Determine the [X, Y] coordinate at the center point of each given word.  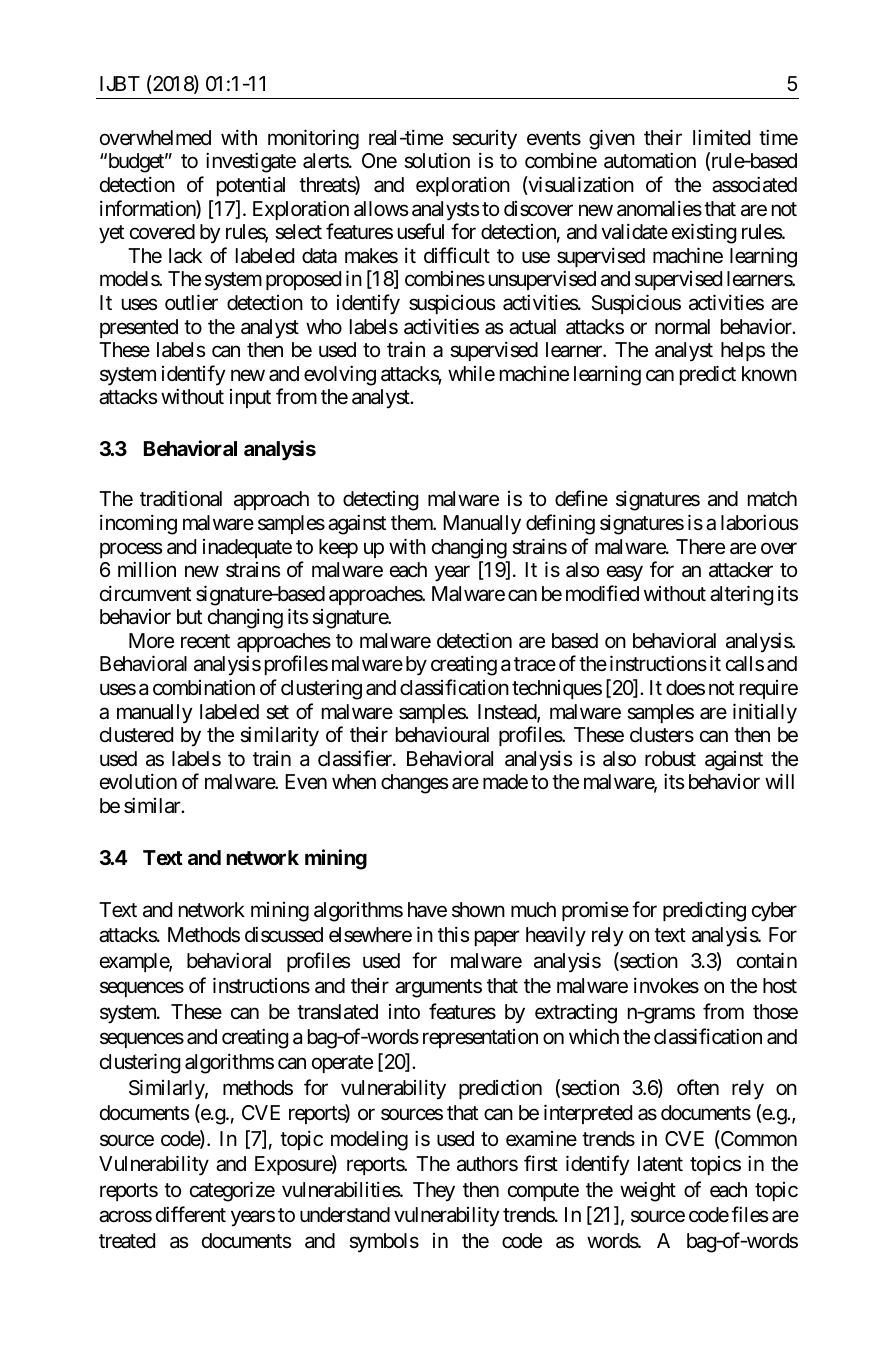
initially [765, 713]
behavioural [442, 734]
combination [204, 687]
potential [251, 186]
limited [721, 137]
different [191, 1214]
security [484, 140]
